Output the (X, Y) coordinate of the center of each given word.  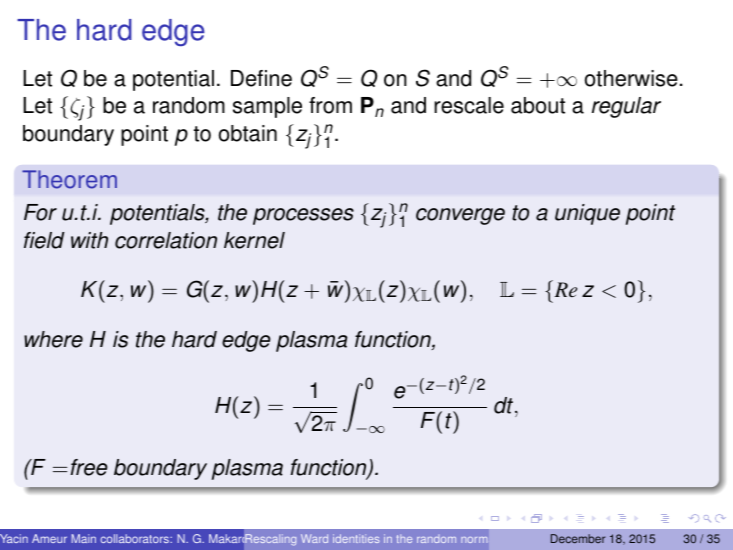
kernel (254, 240)
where (53, 339)
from (330, 105)
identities (356, 538)
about (538, 105)
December (578, 538)
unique (587, 214)
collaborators (136, 538)
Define (261, 78)
